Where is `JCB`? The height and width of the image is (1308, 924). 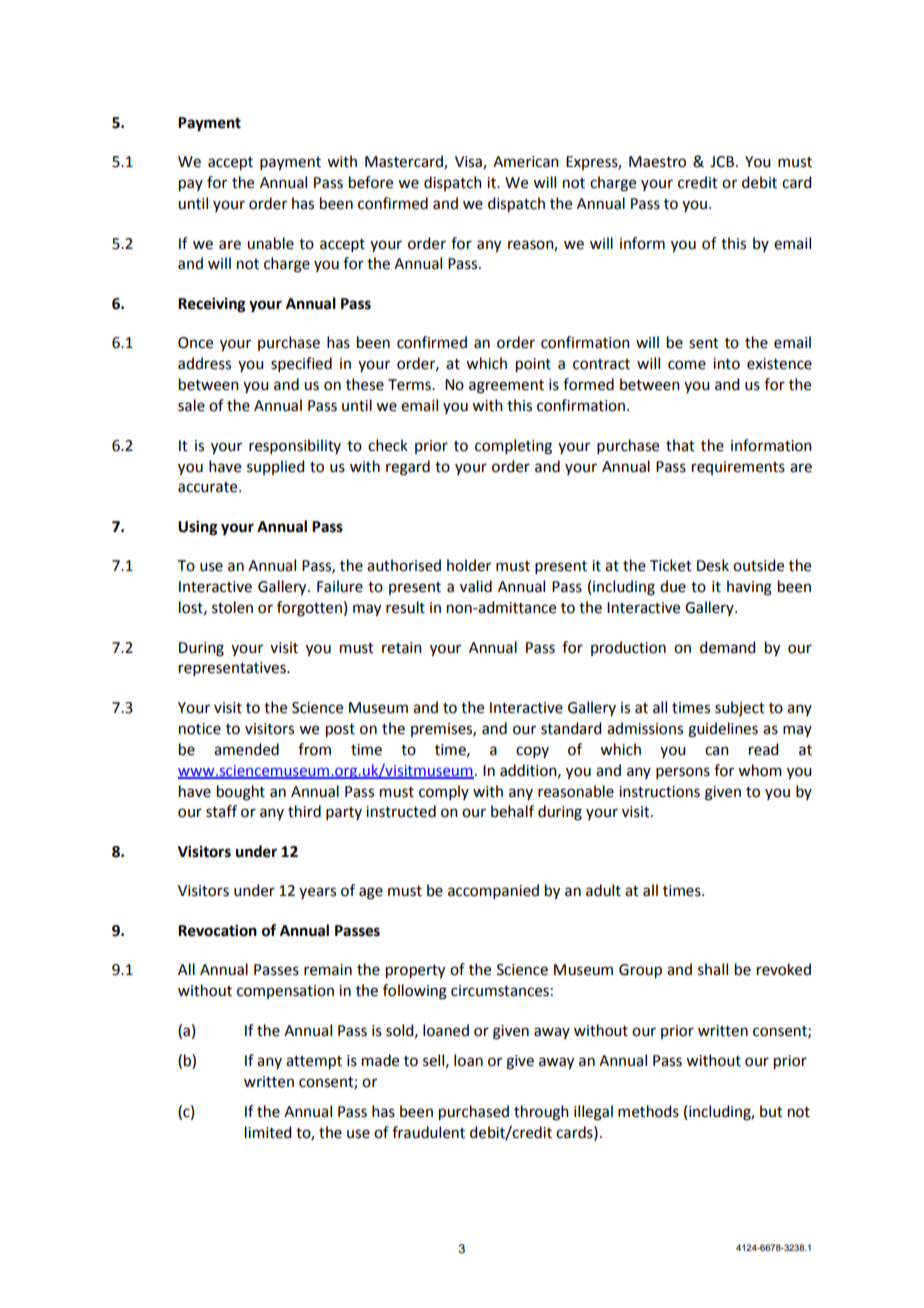 JCB is located at coordinates (722, 162).
